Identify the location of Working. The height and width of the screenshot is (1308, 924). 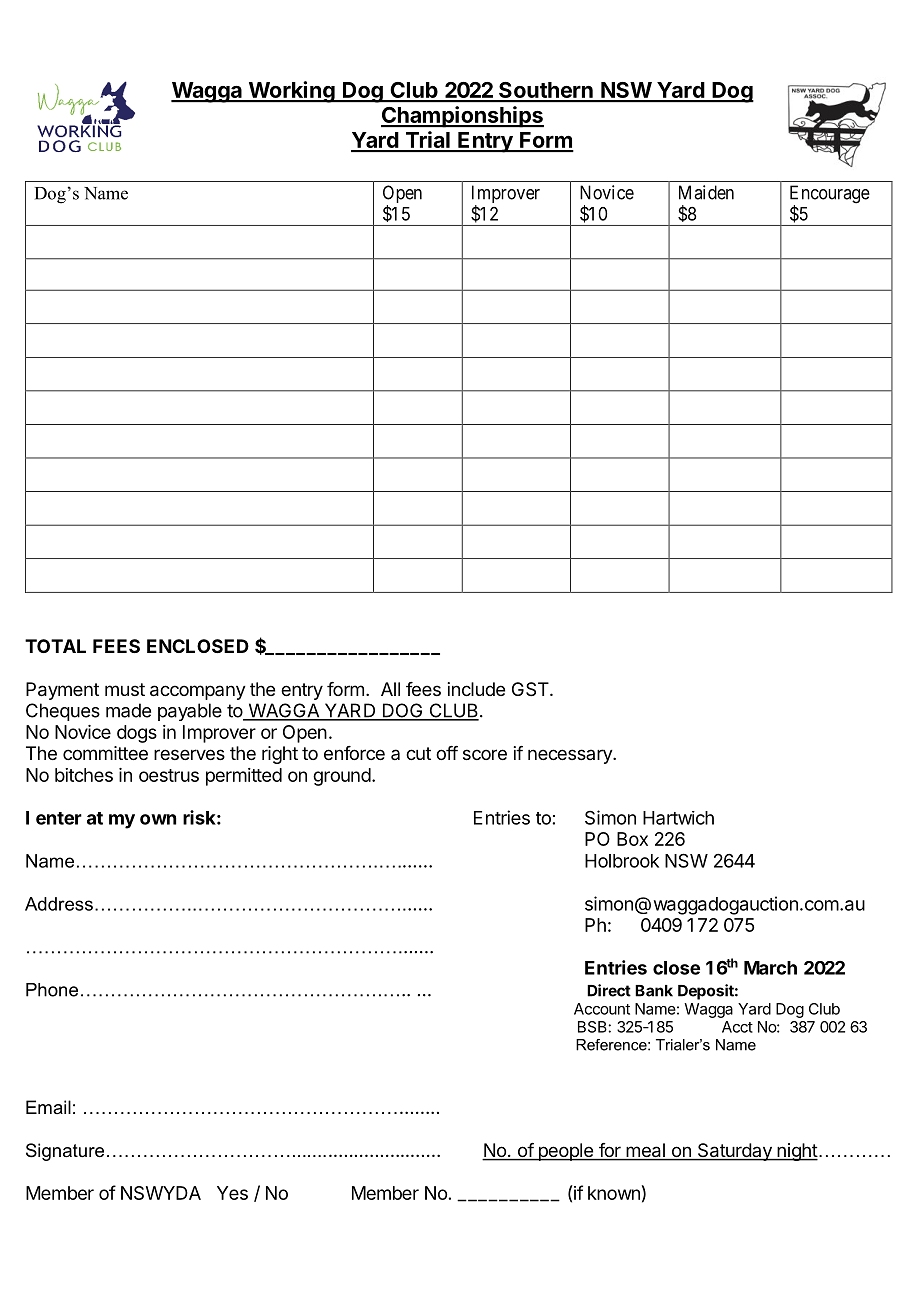
(291, 92).
